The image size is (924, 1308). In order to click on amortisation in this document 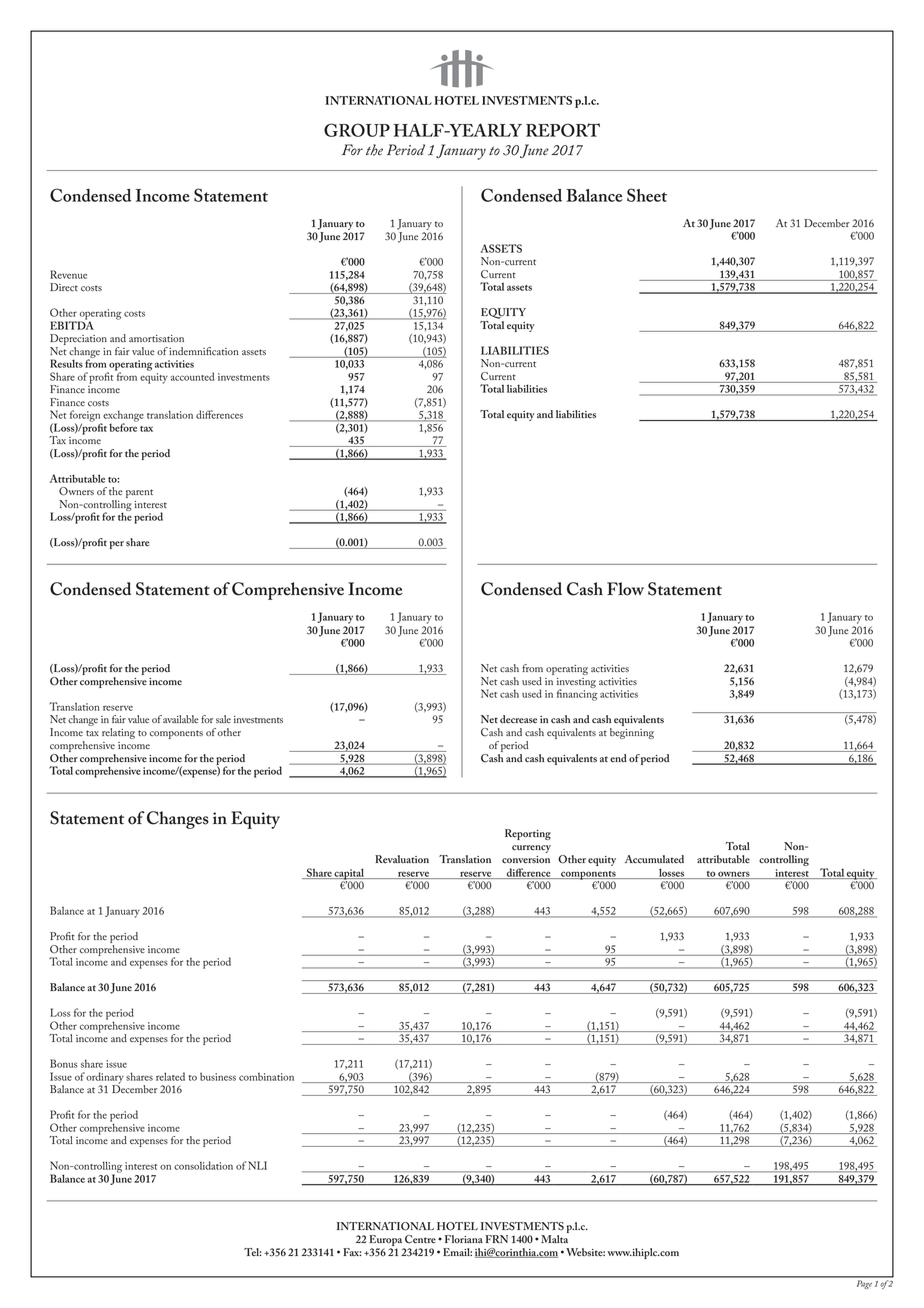, I will do `click(156, 338)`.
